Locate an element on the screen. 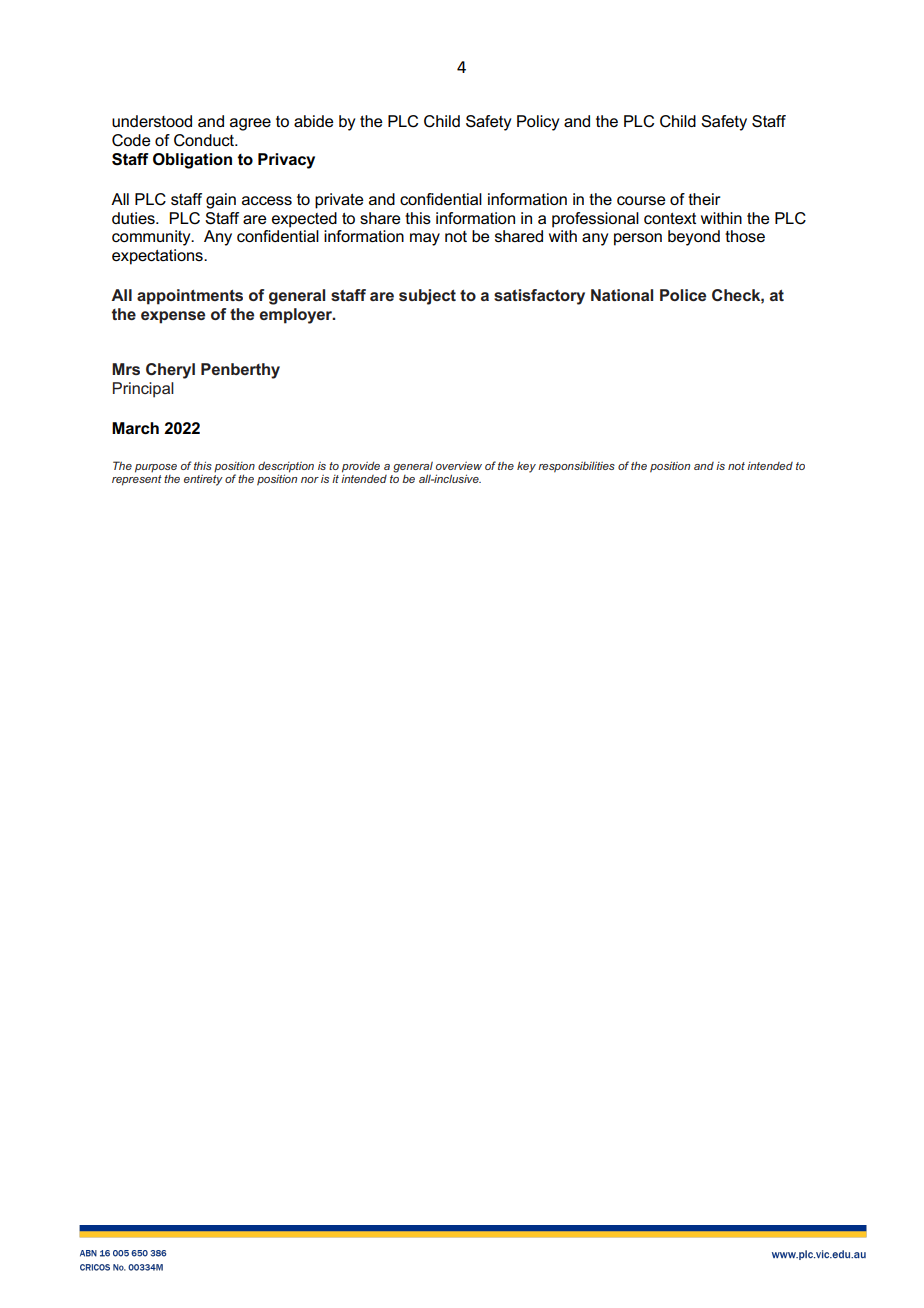 This screenshot has height=1308, width=924. Policy is located at coordinates (538, 123).
